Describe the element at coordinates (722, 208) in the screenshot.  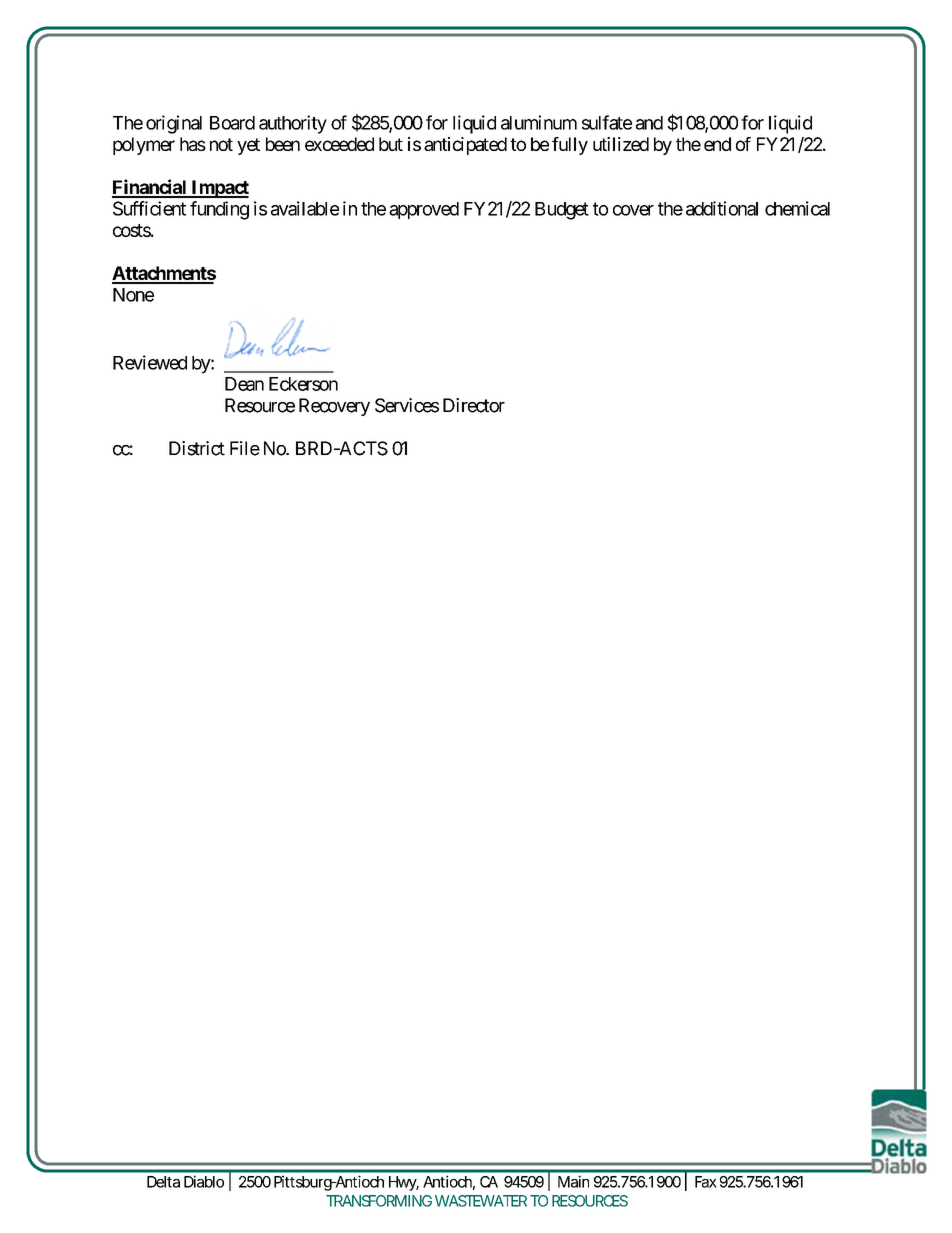
I see `additional` at that location.
